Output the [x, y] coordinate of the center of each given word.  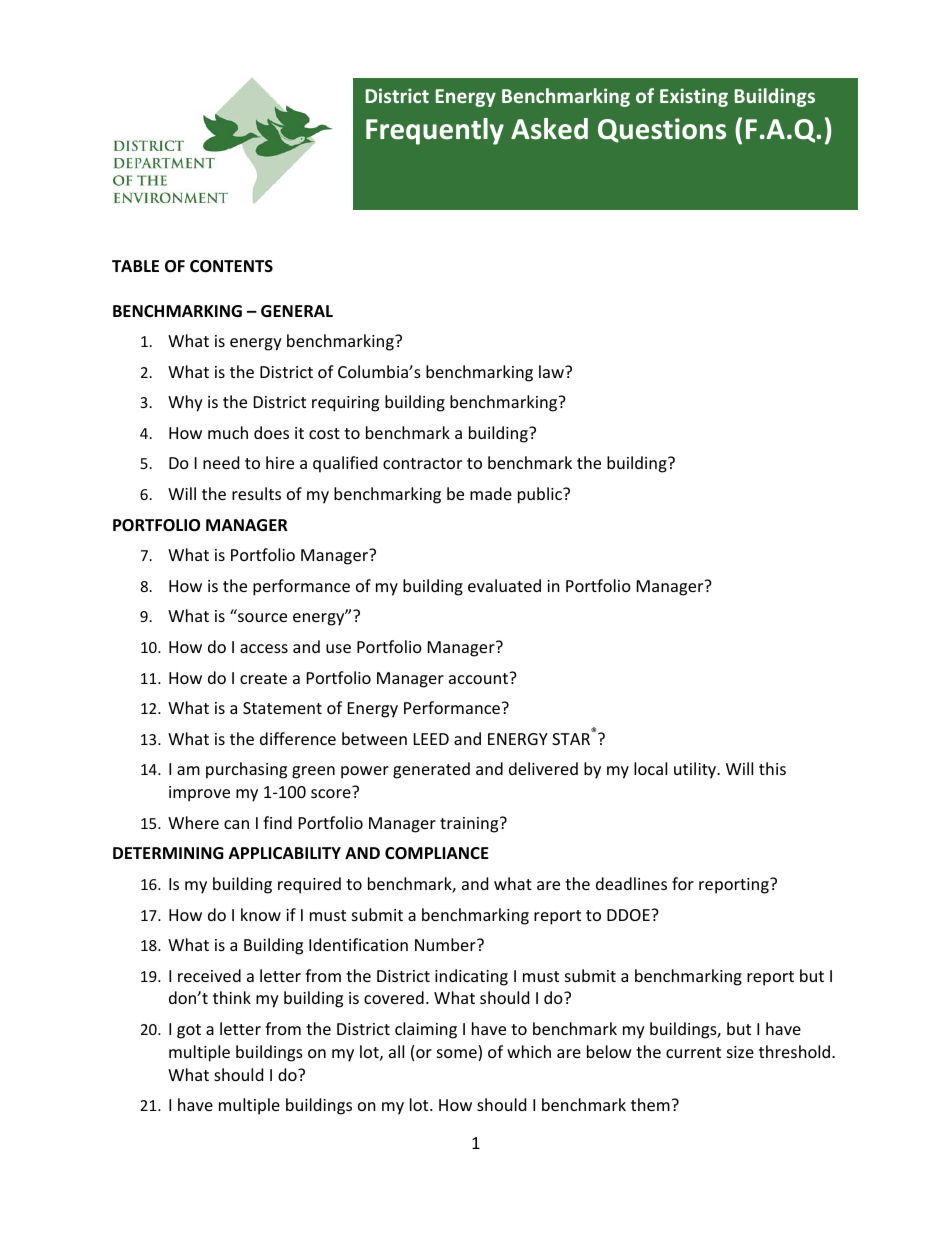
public [541, 495]
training [470, 825]
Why [185, 403]
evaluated [504, 585]
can [236, 824]
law [552, 371]
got [189, 1031]
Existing [694, 97]
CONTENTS [231, 266]
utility [696, 770]
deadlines [631, 883]
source [262, 617]
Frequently [435, 131]
